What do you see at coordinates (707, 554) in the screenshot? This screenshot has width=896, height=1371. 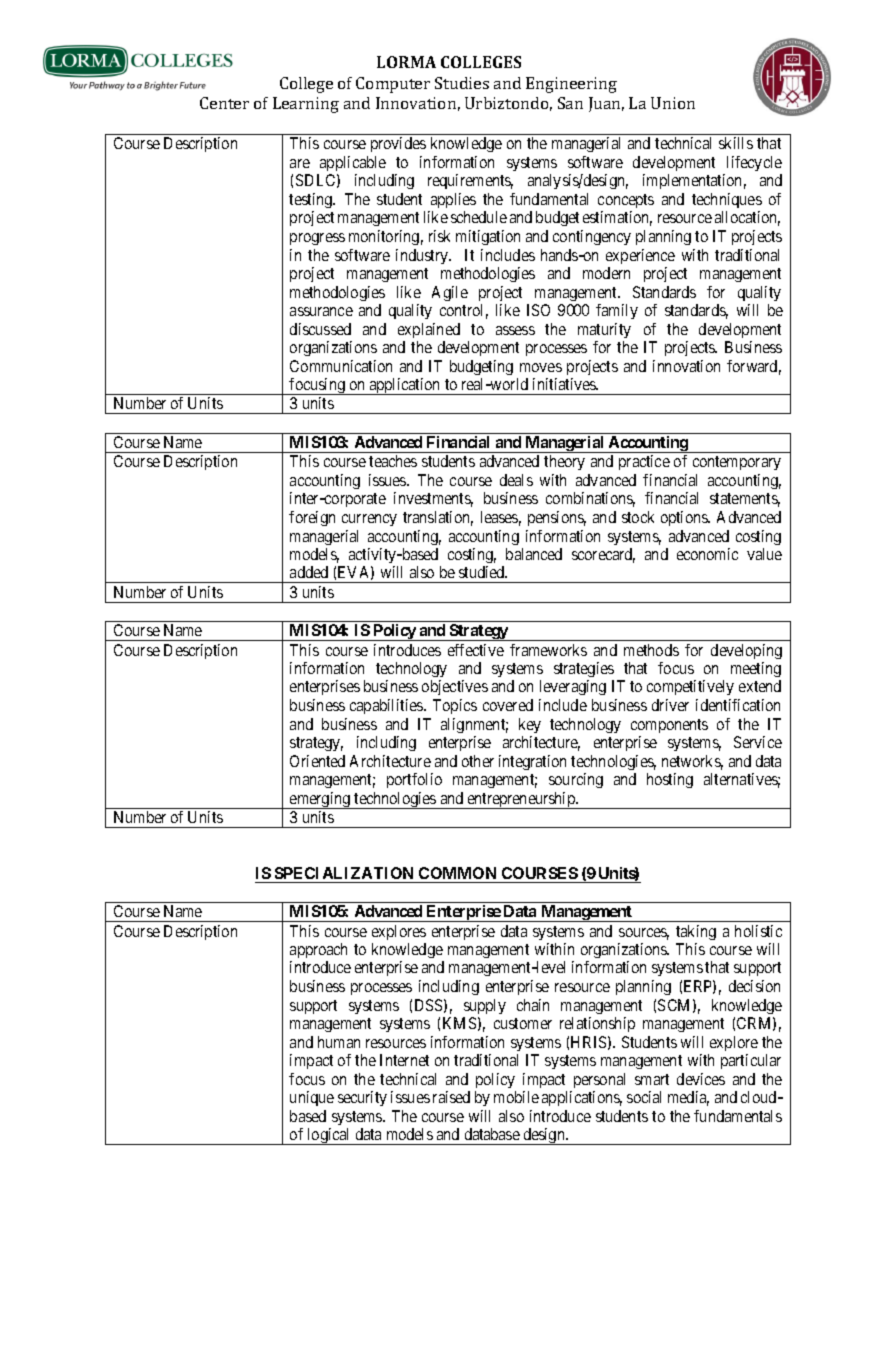 I see `economic` at bounding box center [707, 554].
